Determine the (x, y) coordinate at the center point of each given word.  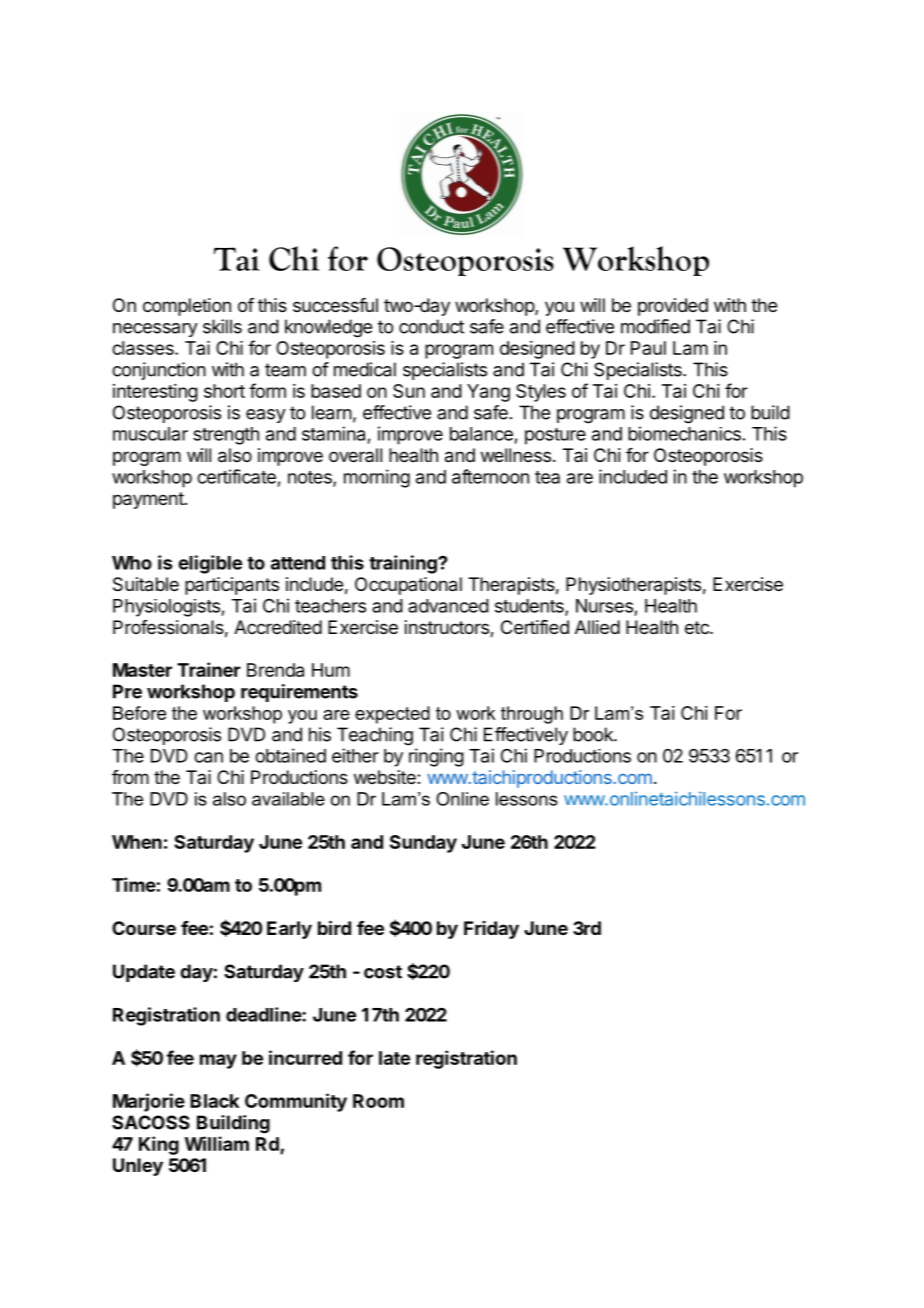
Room (378, 1101)
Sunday (423, 844)
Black (214, 1101)
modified (655, 326)
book (594, 734)
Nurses (604, 606)
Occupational (408, 586)
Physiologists (167, 608)
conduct (431, 326)
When (137, 842)
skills (222, 326)
